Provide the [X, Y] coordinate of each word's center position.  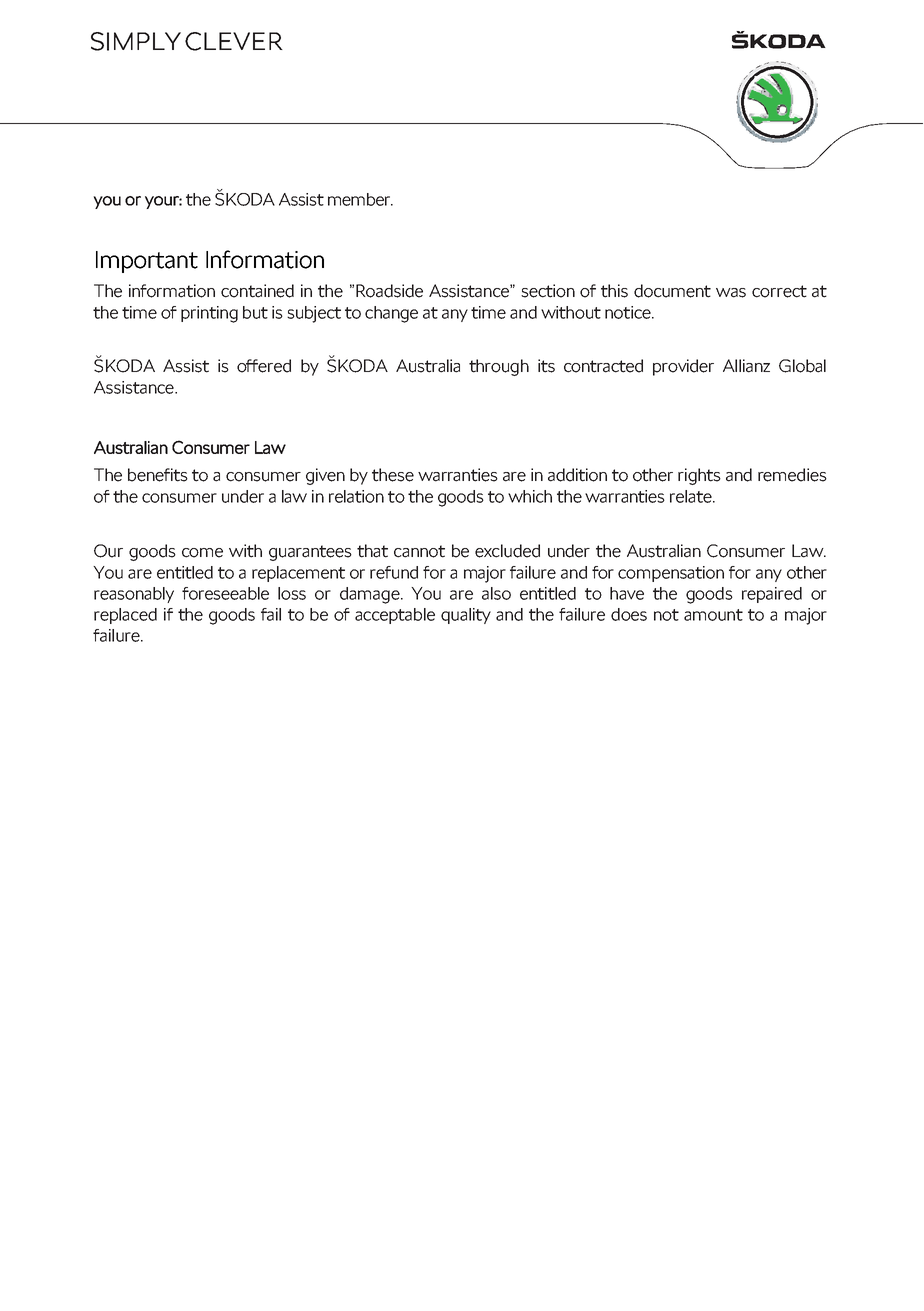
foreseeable [225, 593]
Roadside [389, 291]
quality [466, 616]
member [360, 199]
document [672, 291]
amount [713, 615]
